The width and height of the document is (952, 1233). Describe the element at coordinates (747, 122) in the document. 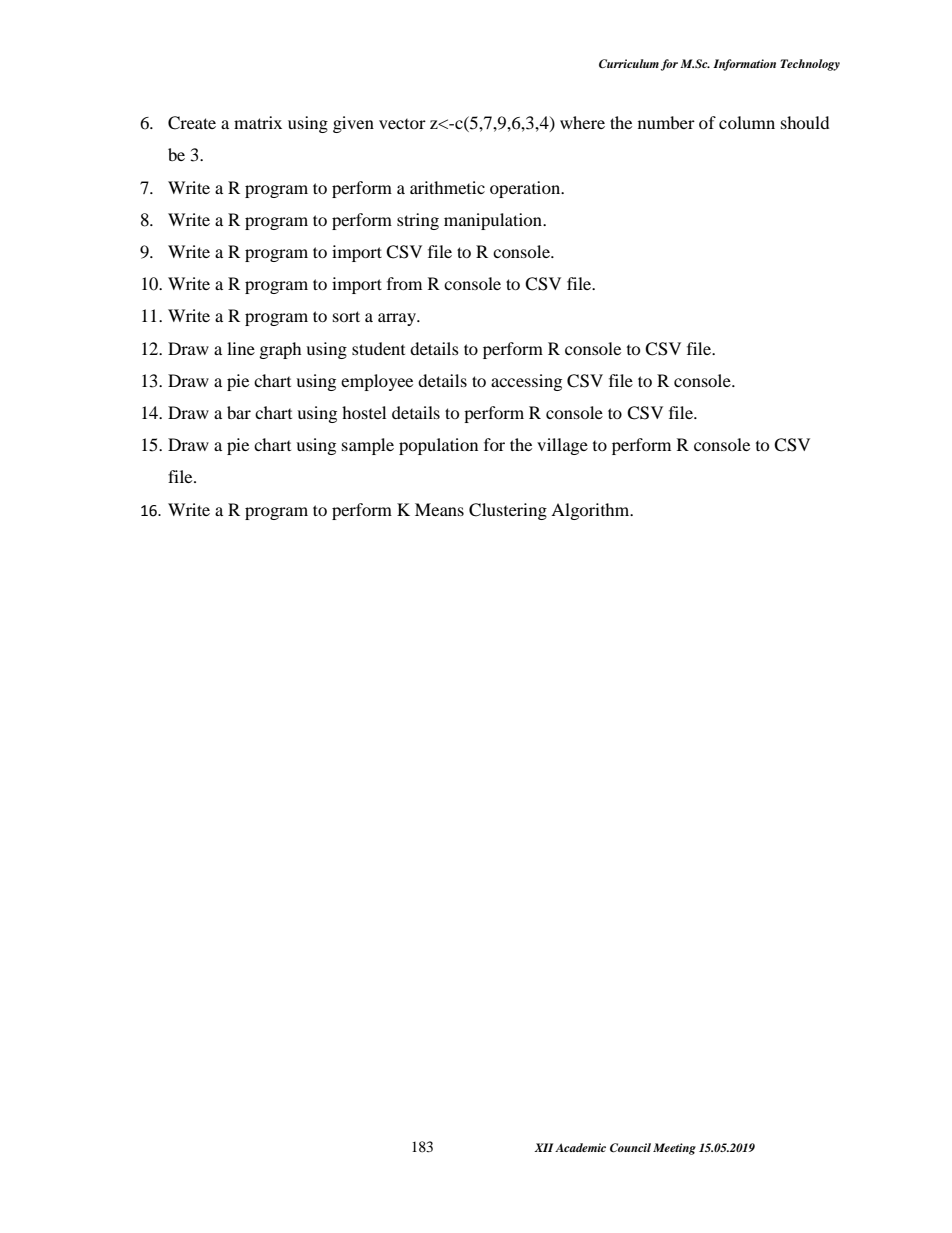

I see `column` at that location.
